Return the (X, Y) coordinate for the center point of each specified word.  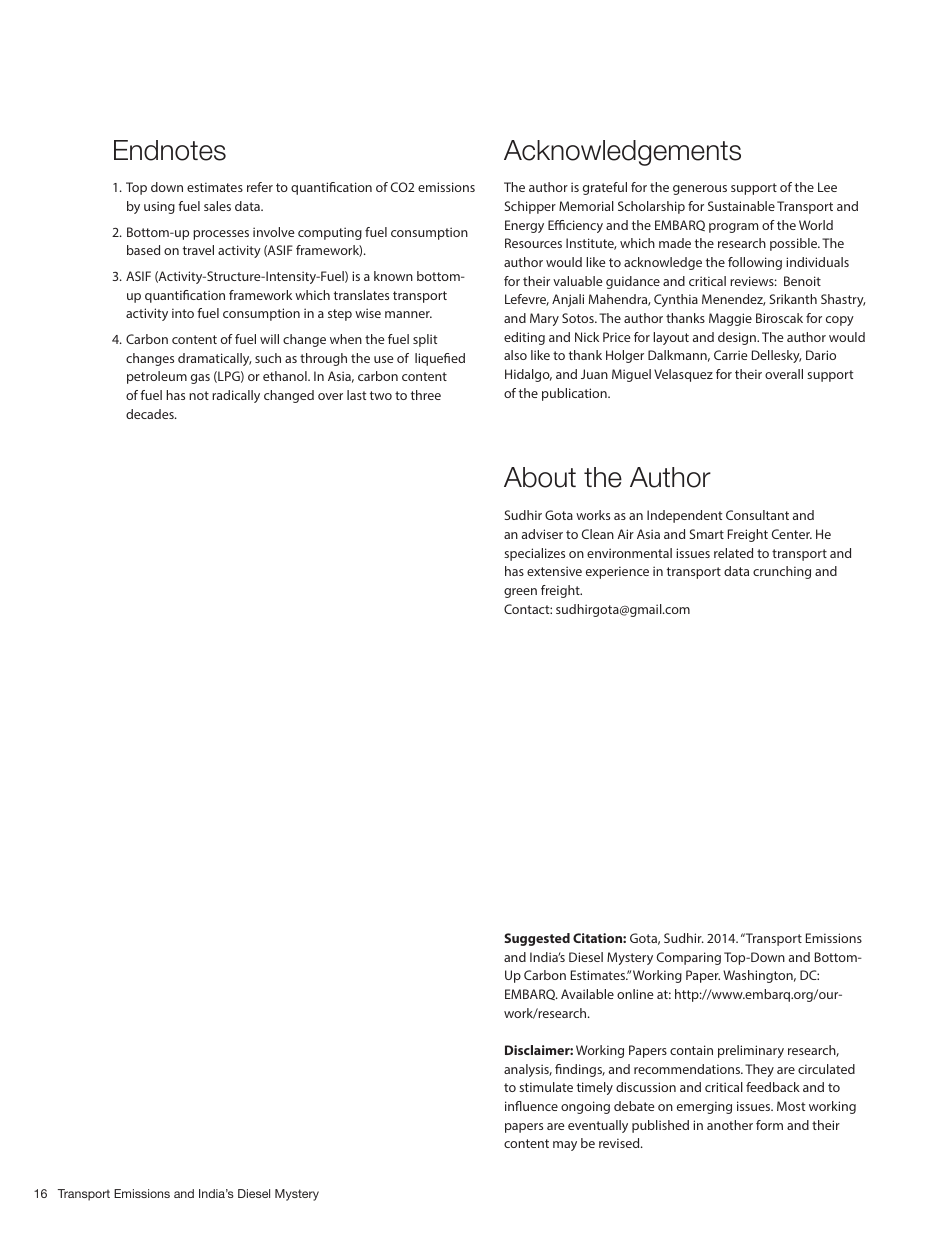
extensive (554, 571)
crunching (782, 572)
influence (531, 1106)
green (520, 593)
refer (260, 187)
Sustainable (741, 206)
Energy (524, 226)
